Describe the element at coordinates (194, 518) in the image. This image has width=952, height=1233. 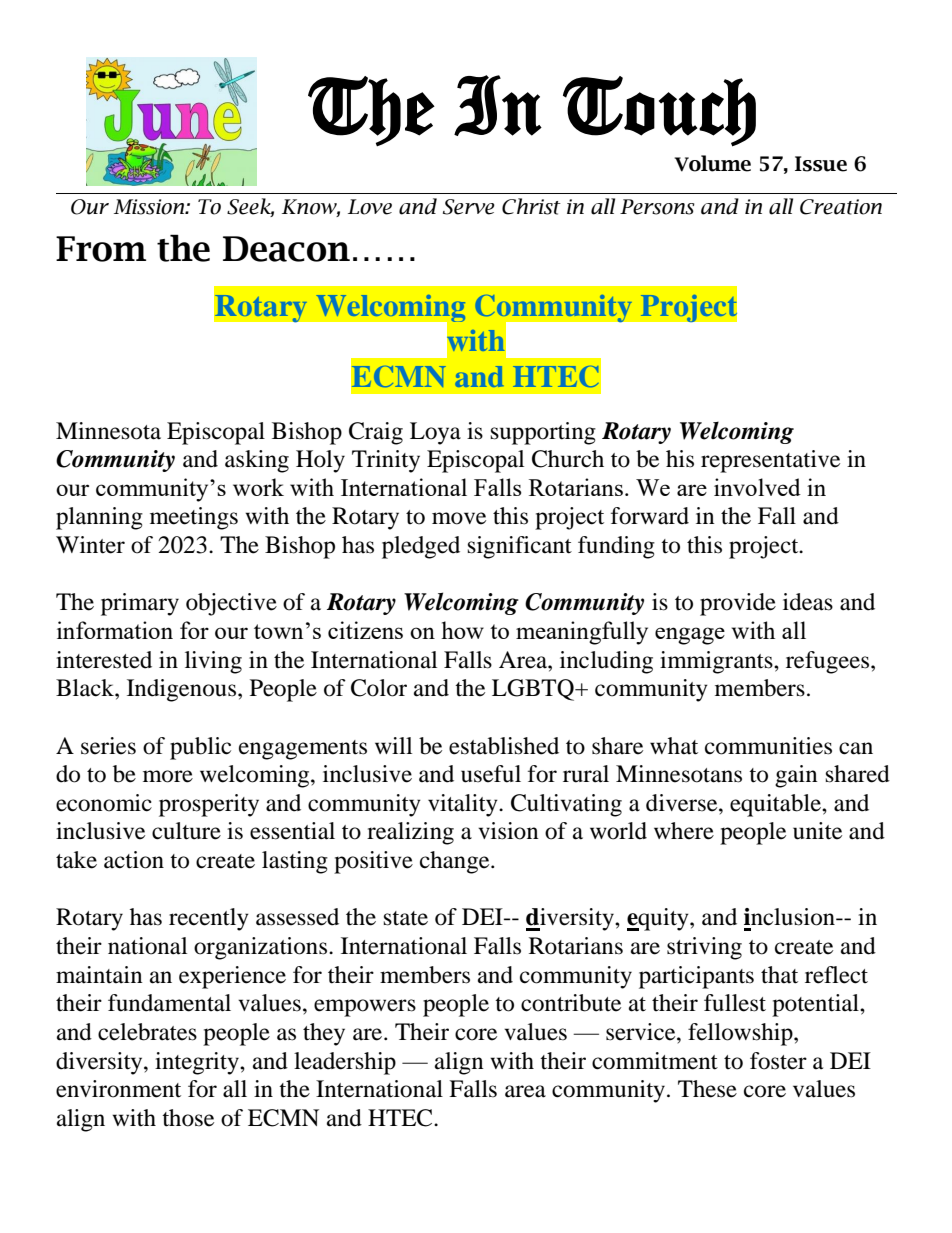
I see `meetings` at that location.
